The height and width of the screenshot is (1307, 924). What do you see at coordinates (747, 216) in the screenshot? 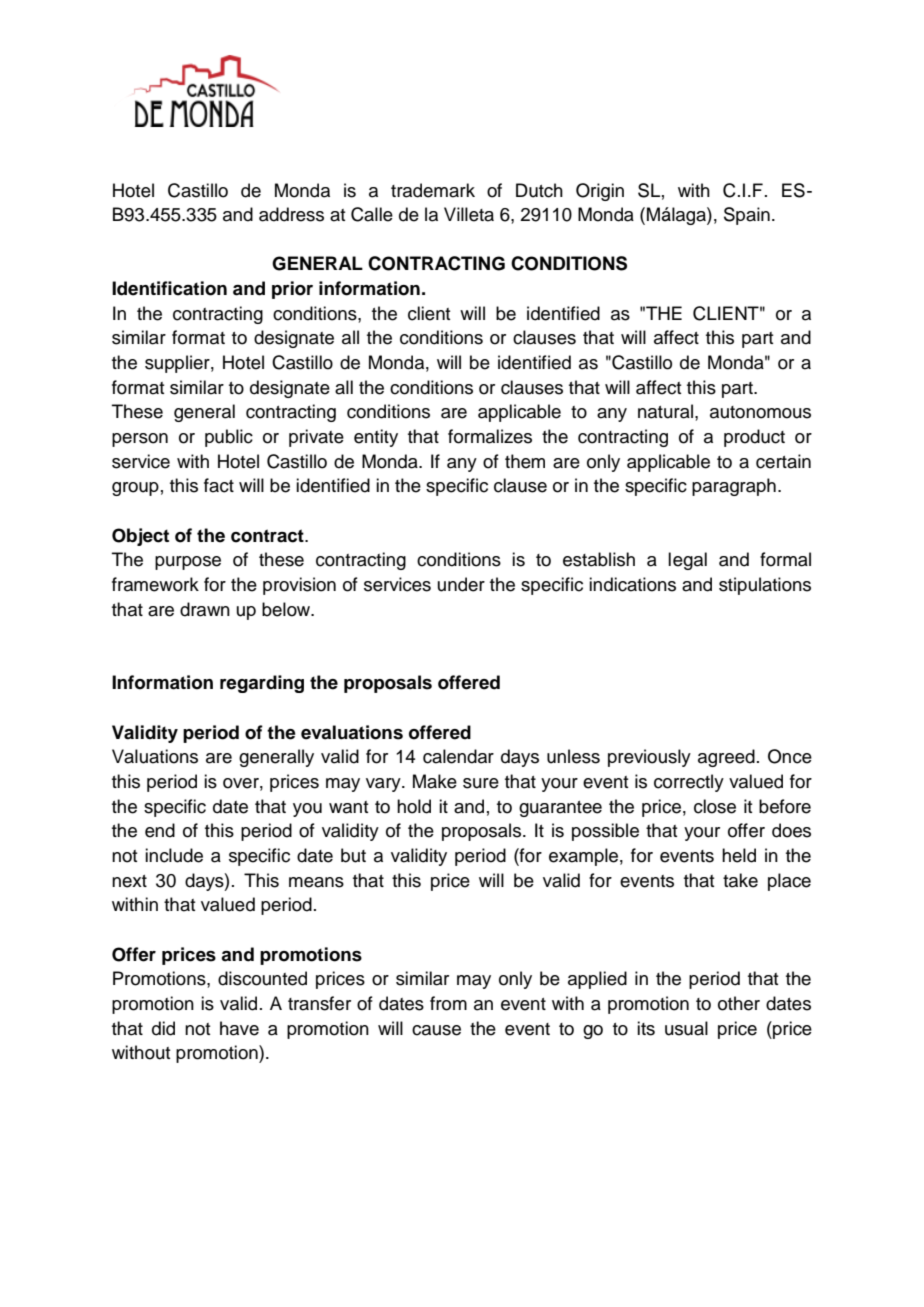
I see `Spain` at bounding box center [747, 216].
